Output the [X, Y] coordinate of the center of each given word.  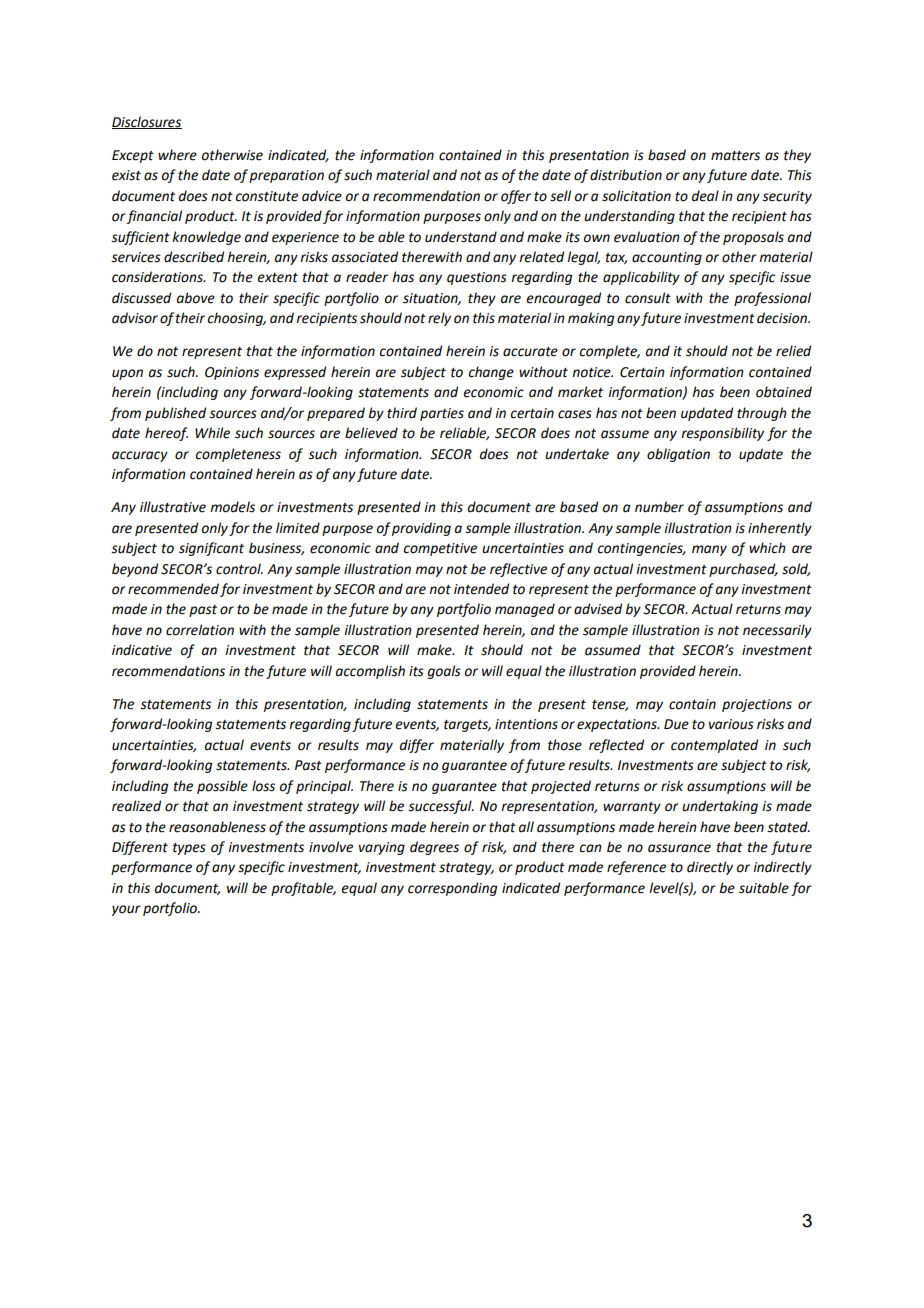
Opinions [232, 373]
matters [735, 156]
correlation [200, 630]
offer [516, 197]
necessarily [777, 631]
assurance [679, 848]
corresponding [452, 889]
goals [444, 672]
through [762, 414]
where [177, 155]
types [189, 849]
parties [442, 414]
